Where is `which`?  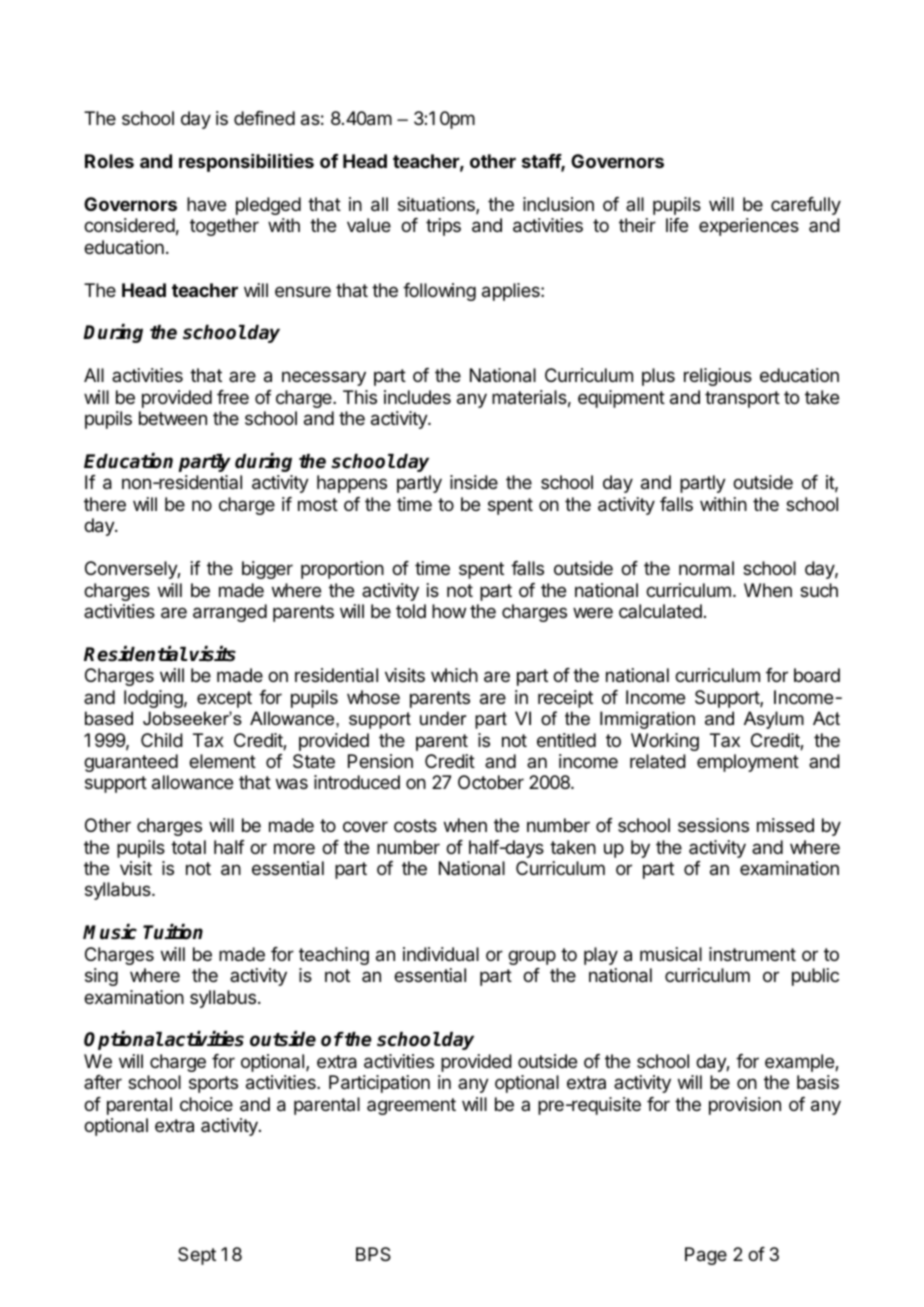
which is located at coordinates (454, 675).
